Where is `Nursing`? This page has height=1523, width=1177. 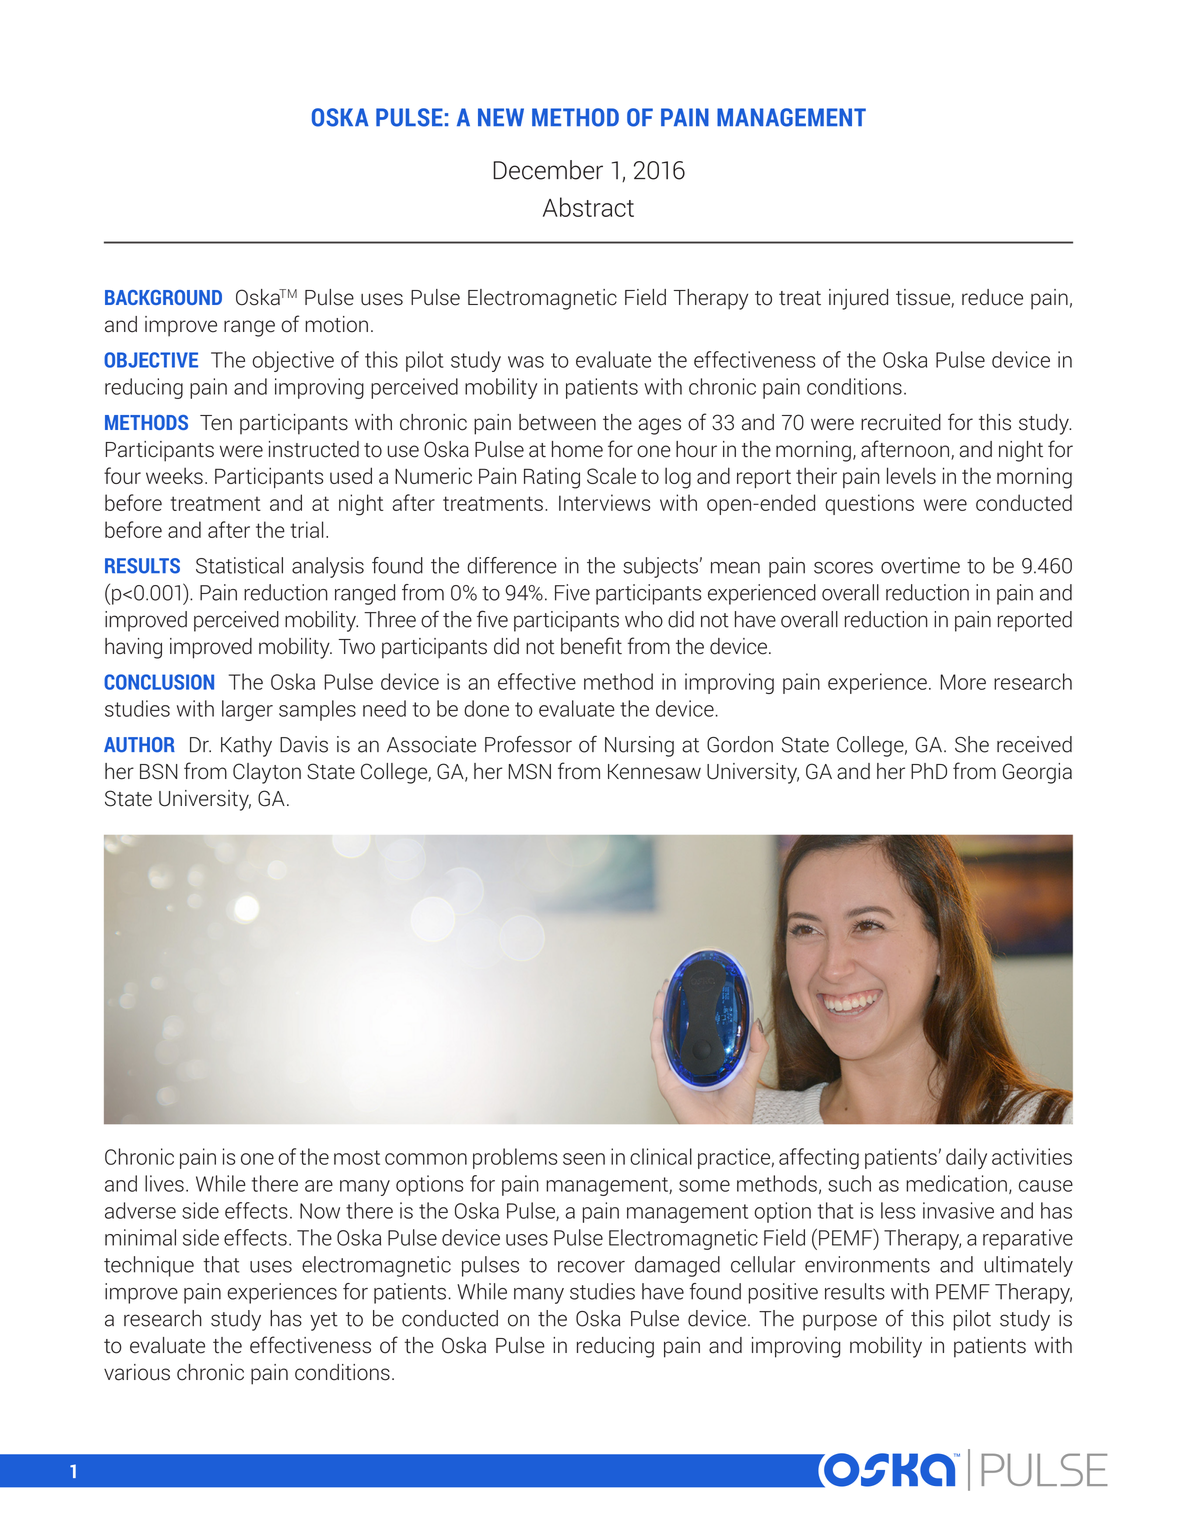 Nursing is located at coordinates (639, 746).
